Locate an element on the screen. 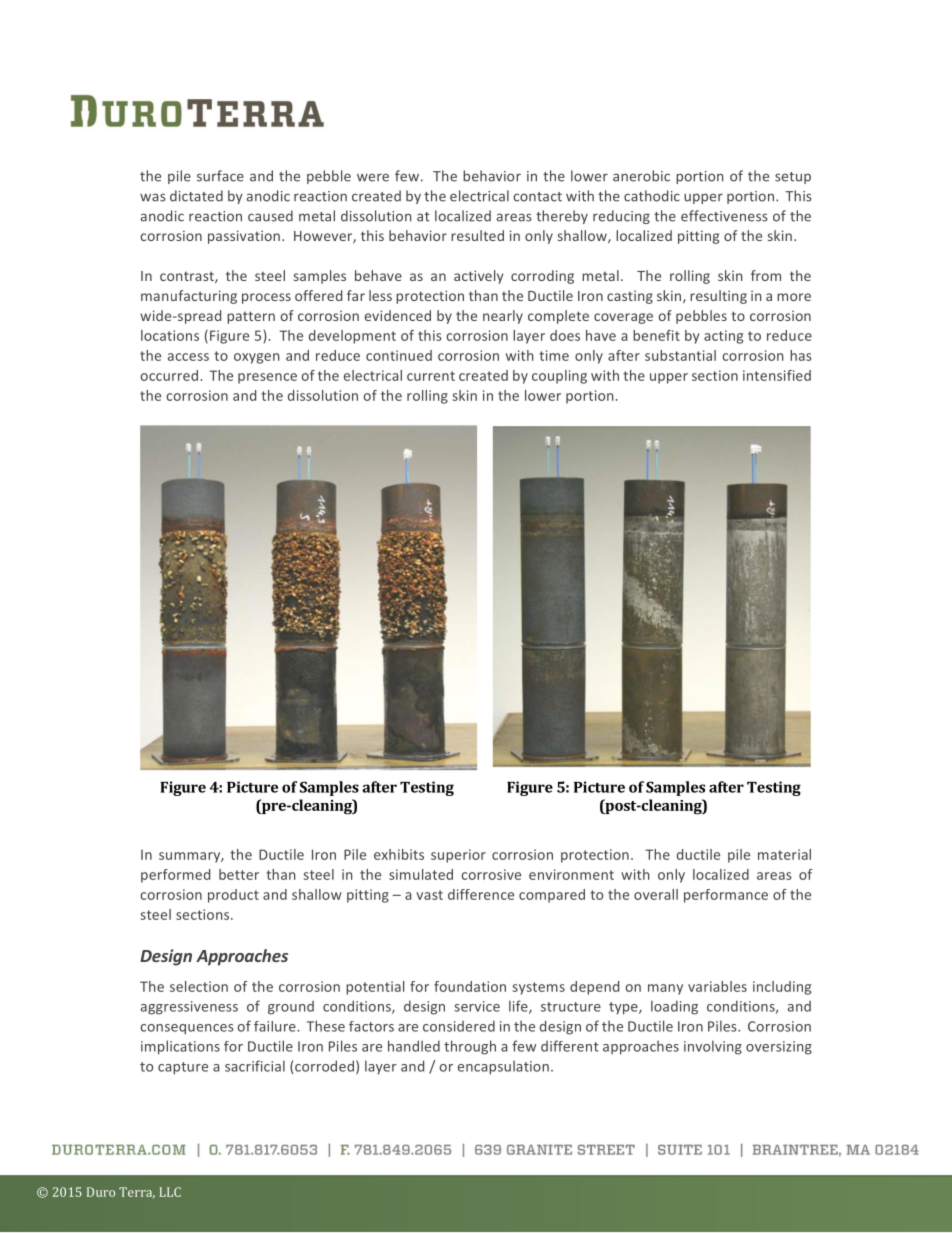  effectiveness is located at coordinates (724, 216).
